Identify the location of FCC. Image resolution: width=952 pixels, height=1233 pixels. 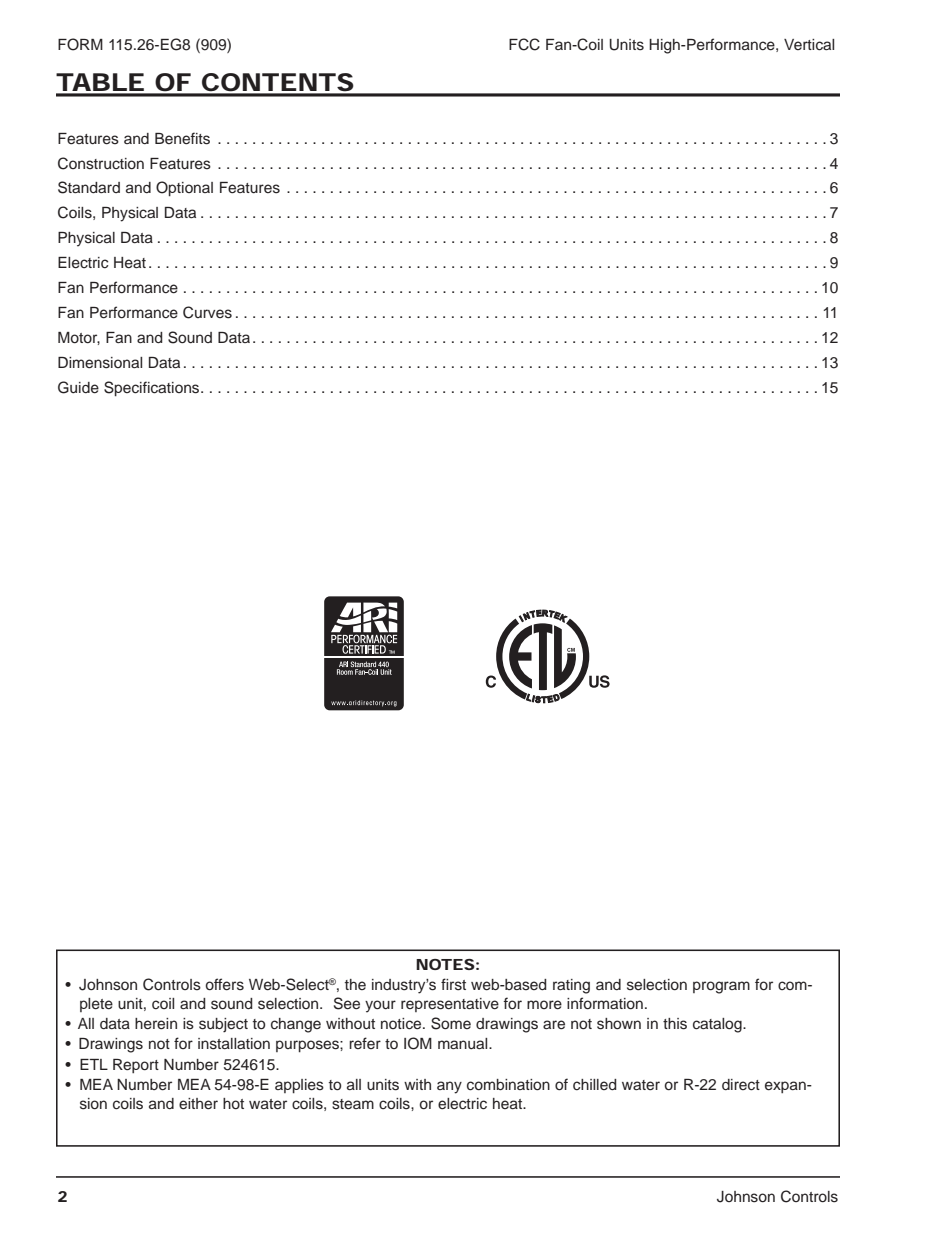
(524, 44).
